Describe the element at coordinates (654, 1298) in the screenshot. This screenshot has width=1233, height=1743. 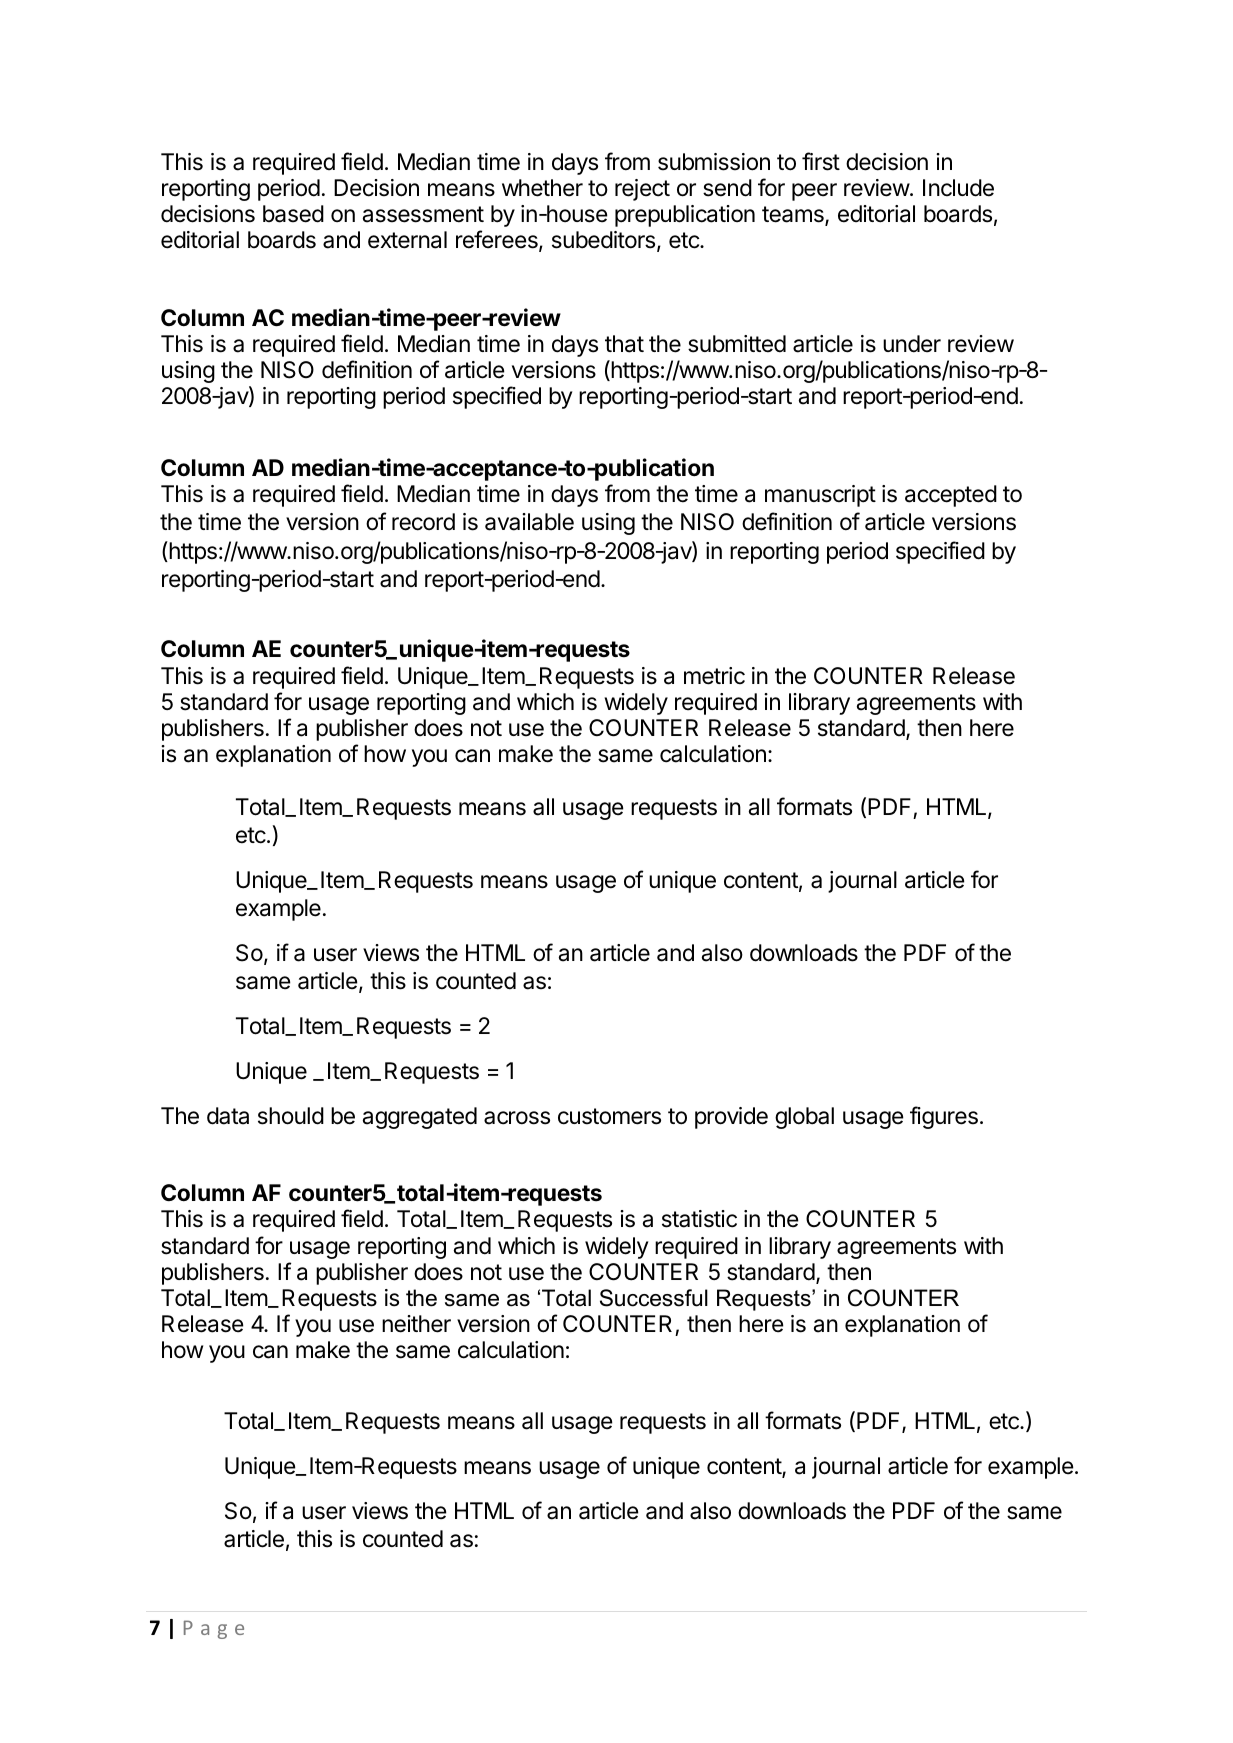
I see `Successful` at that location.
